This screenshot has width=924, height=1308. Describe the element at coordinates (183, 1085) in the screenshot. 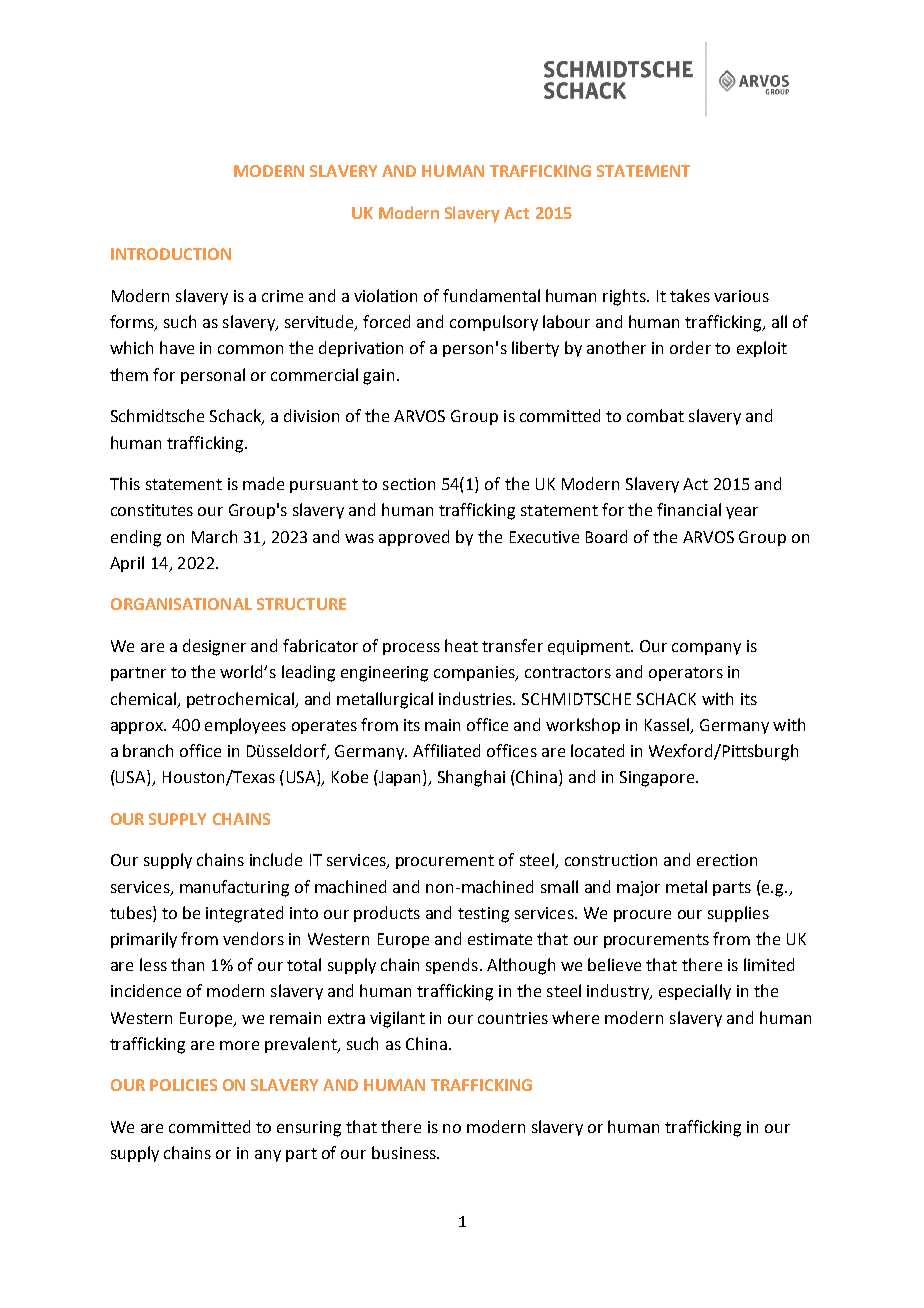

I see `POLICIES` at that location.
